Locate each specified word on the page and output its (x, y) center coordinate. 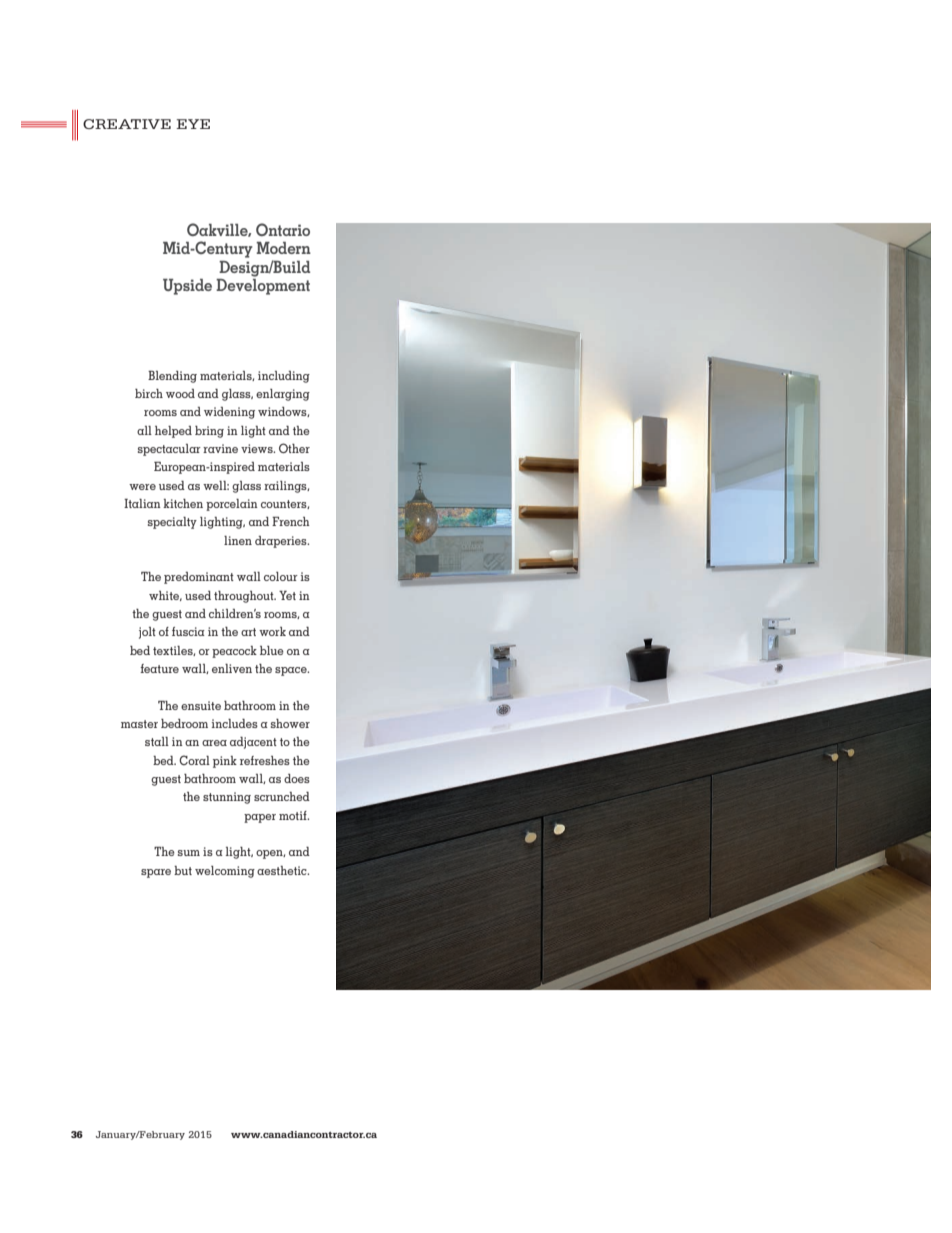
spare (156, 873)
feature (159, 668)
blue (272, 650)
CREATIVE (127, 124)
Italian (142, 503)
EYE (193, 124)
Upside (187, 287)
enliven (232, 668)
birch (149, 393)
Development (263, 285)
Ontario (283, 229)
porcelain (232, 505)
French (291, 521)
